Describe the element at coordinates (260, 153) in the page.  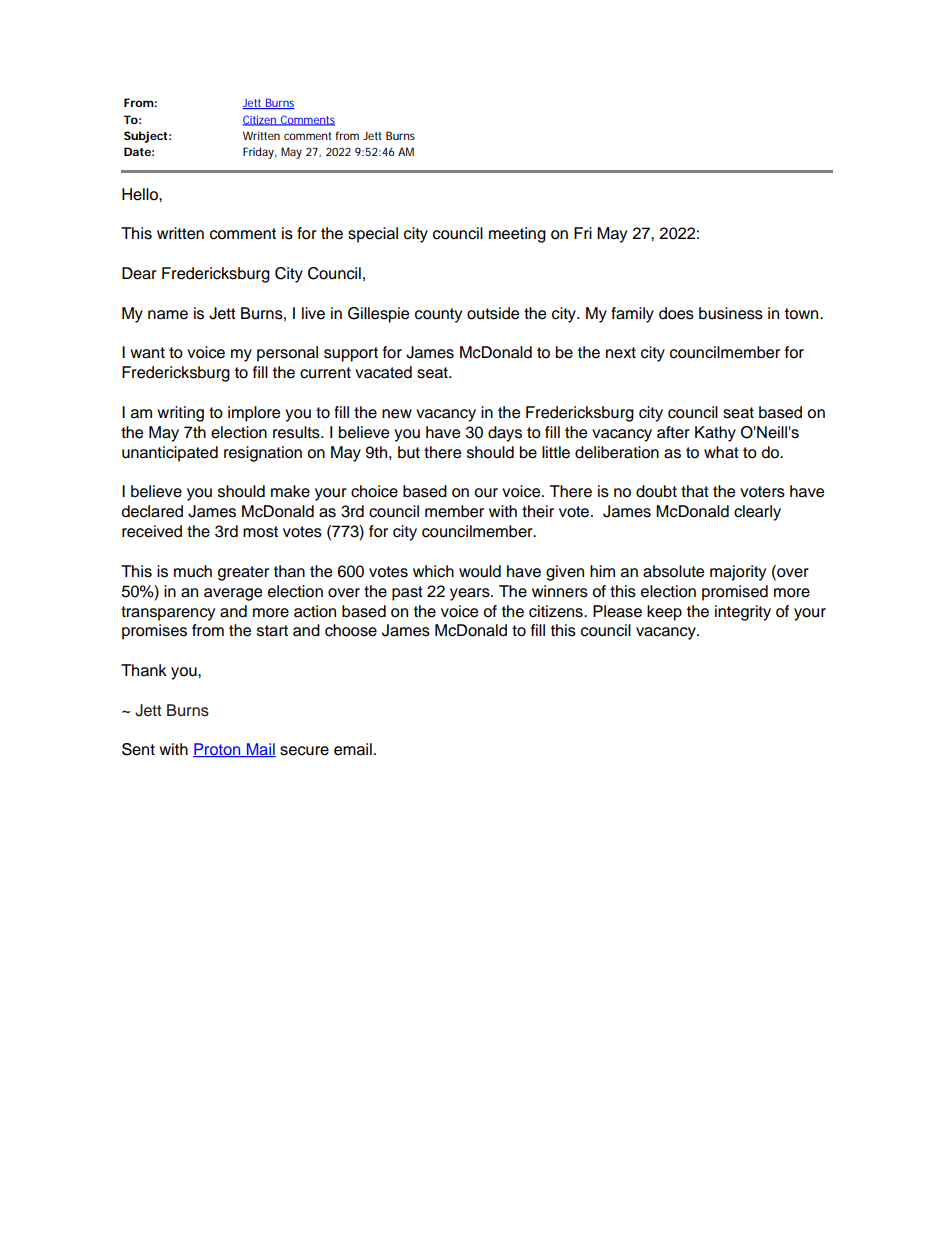
I see `Friday` at that location.
